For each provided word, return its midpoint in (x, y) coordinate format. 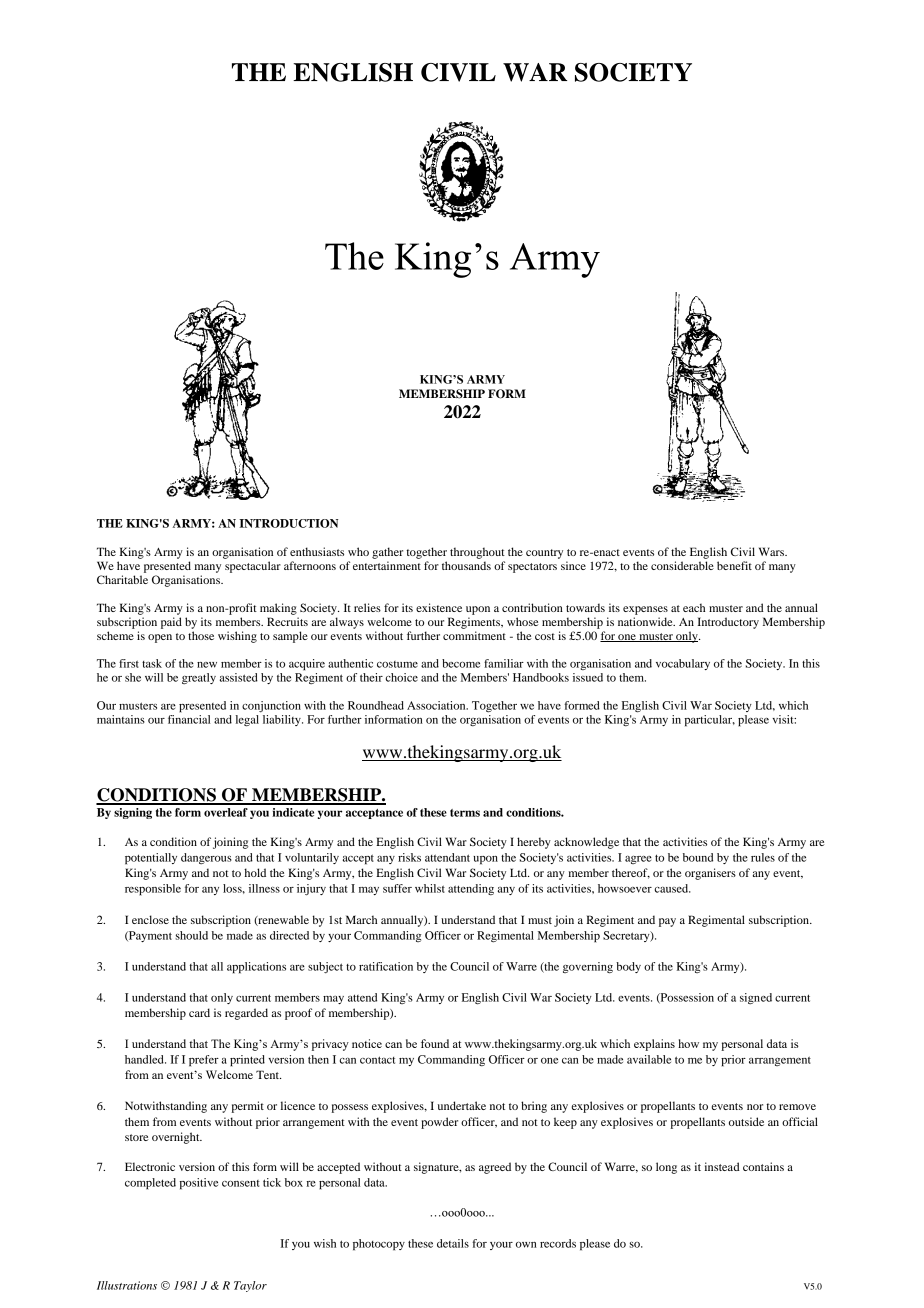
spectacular (253, 567)
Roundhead (376, 705)
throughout (477, 553)
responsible (153, 890)
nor (755, 1107)
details (453, 1243)
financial (189, 719)
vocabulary (683, 664)
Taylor (250, 1286)
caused (673, 888)
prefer (204, 1061)
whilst (430, 888)
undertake (462, 1105)
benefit (734, 565)
